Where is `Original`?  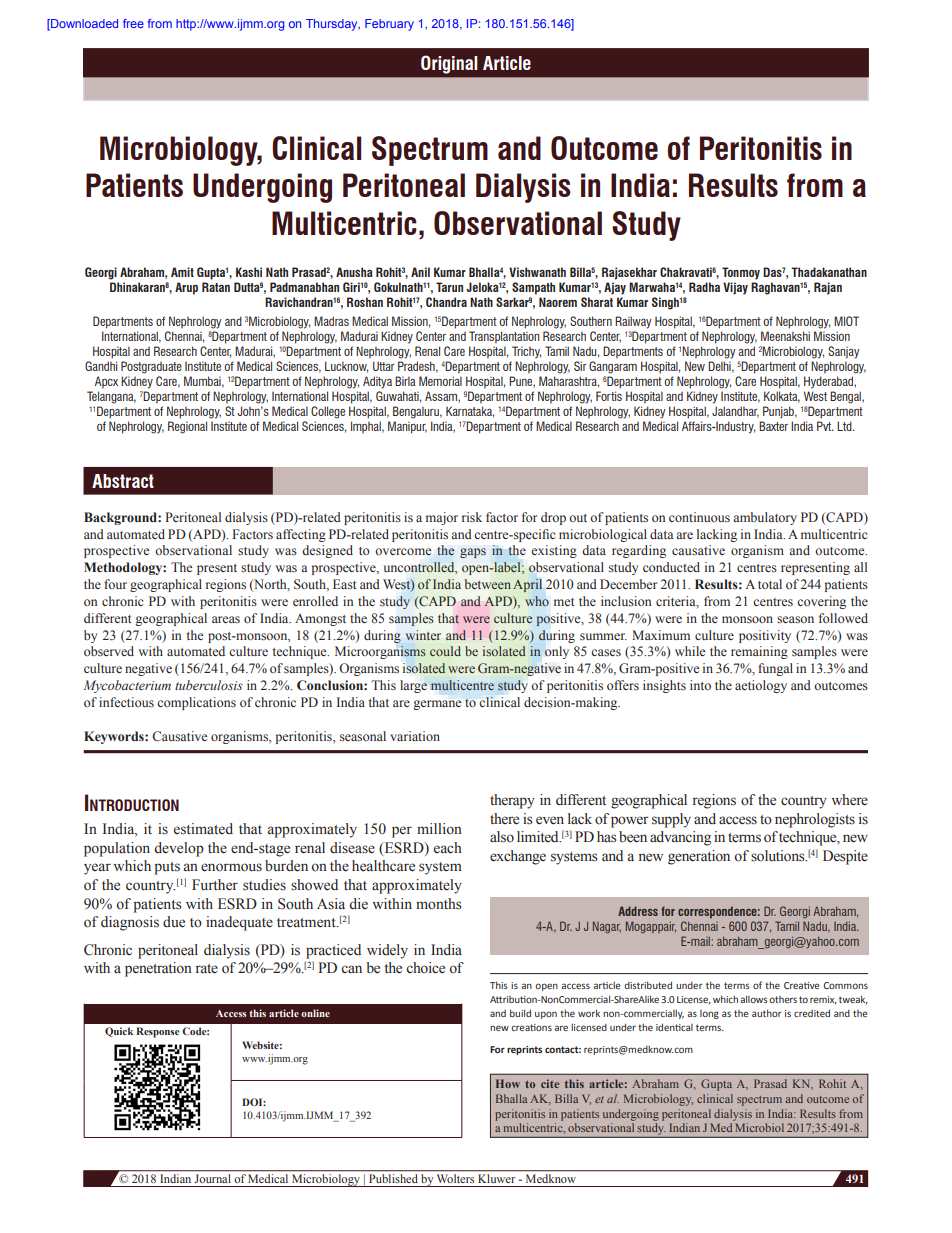 Original is located at coordinates (449, 64).
